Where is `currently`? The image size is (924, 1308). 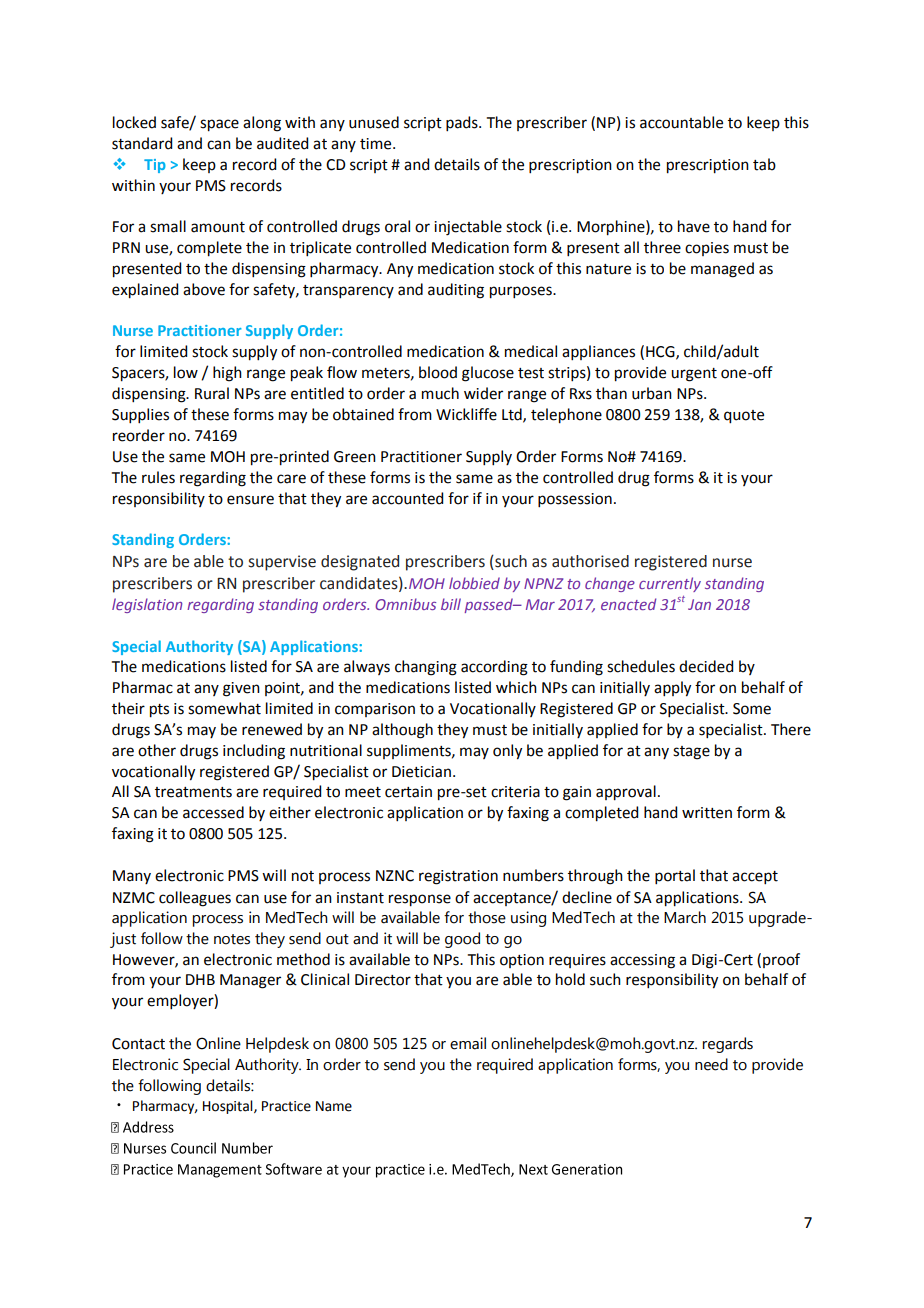
currently is located at coordinates (670, 584).
